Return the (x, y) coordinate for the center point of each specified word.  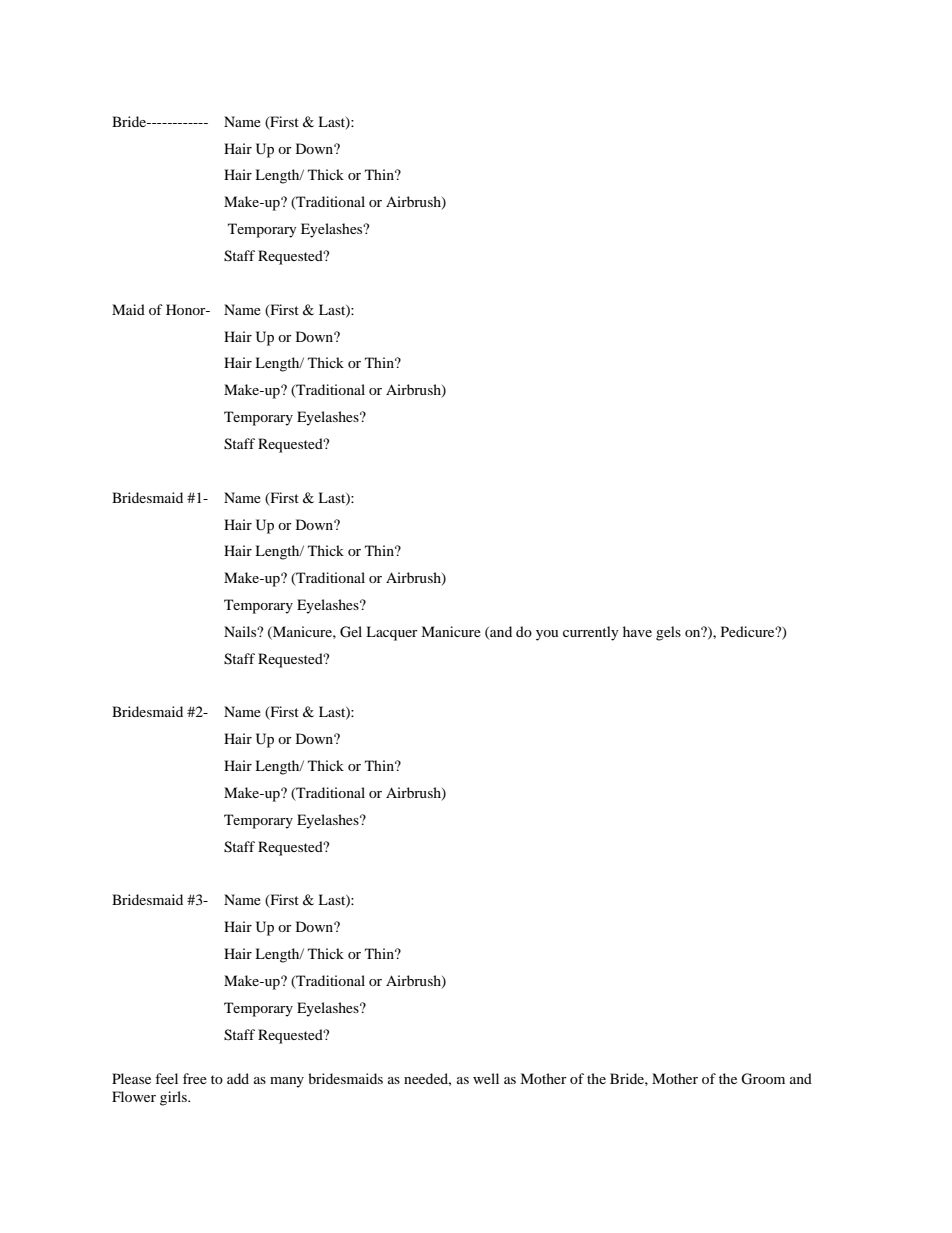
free (195, 1078)
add (238, 1078)
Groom (763, 1079)
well (486, 1078)
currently (591, 633)
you (547, 635)
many (287, 1082)
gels (668, 633)
